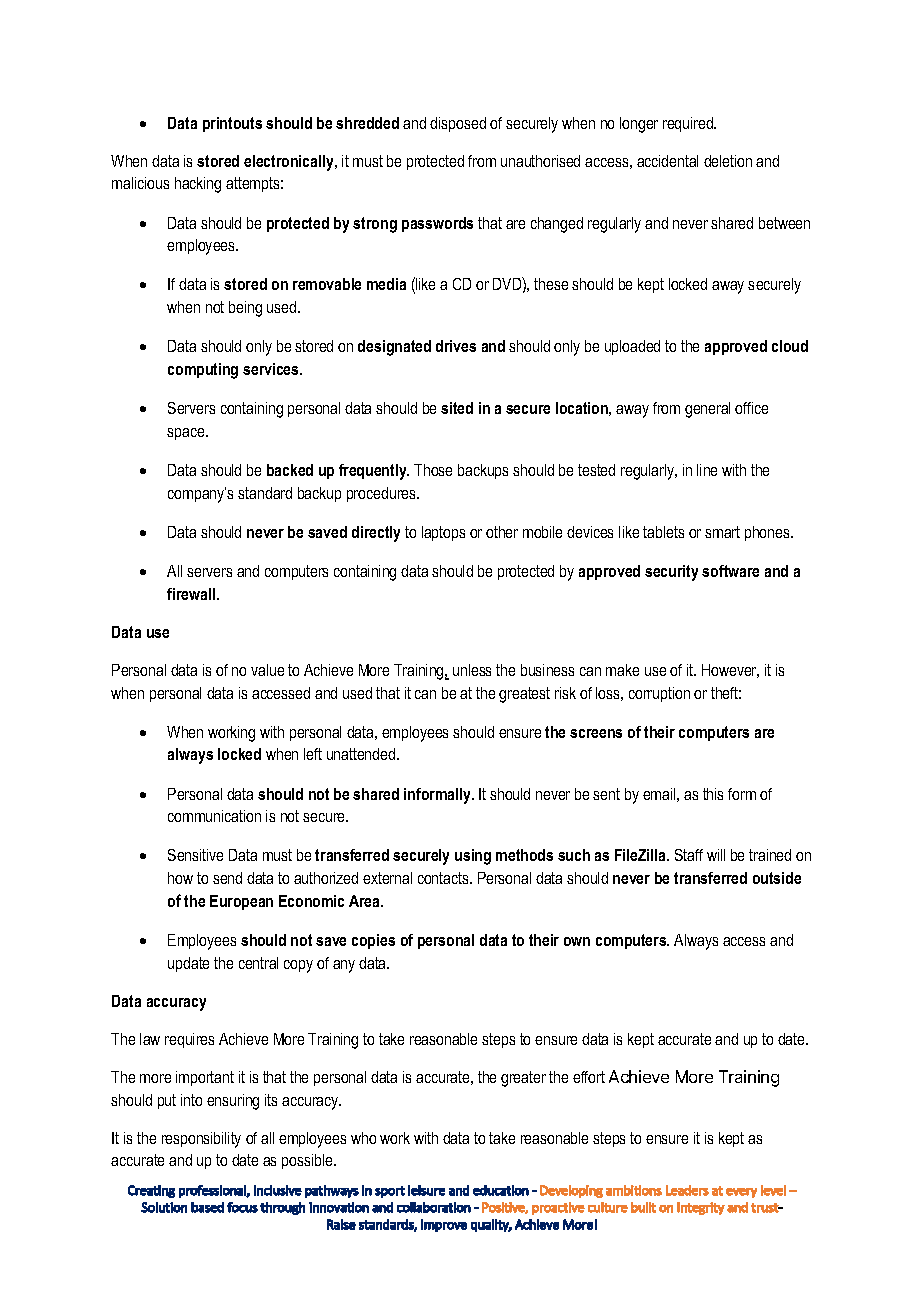 The width and height of the image is (924, 1309). Describe the element at coordinates (716, 855) in the image. I see `will` at that location.
